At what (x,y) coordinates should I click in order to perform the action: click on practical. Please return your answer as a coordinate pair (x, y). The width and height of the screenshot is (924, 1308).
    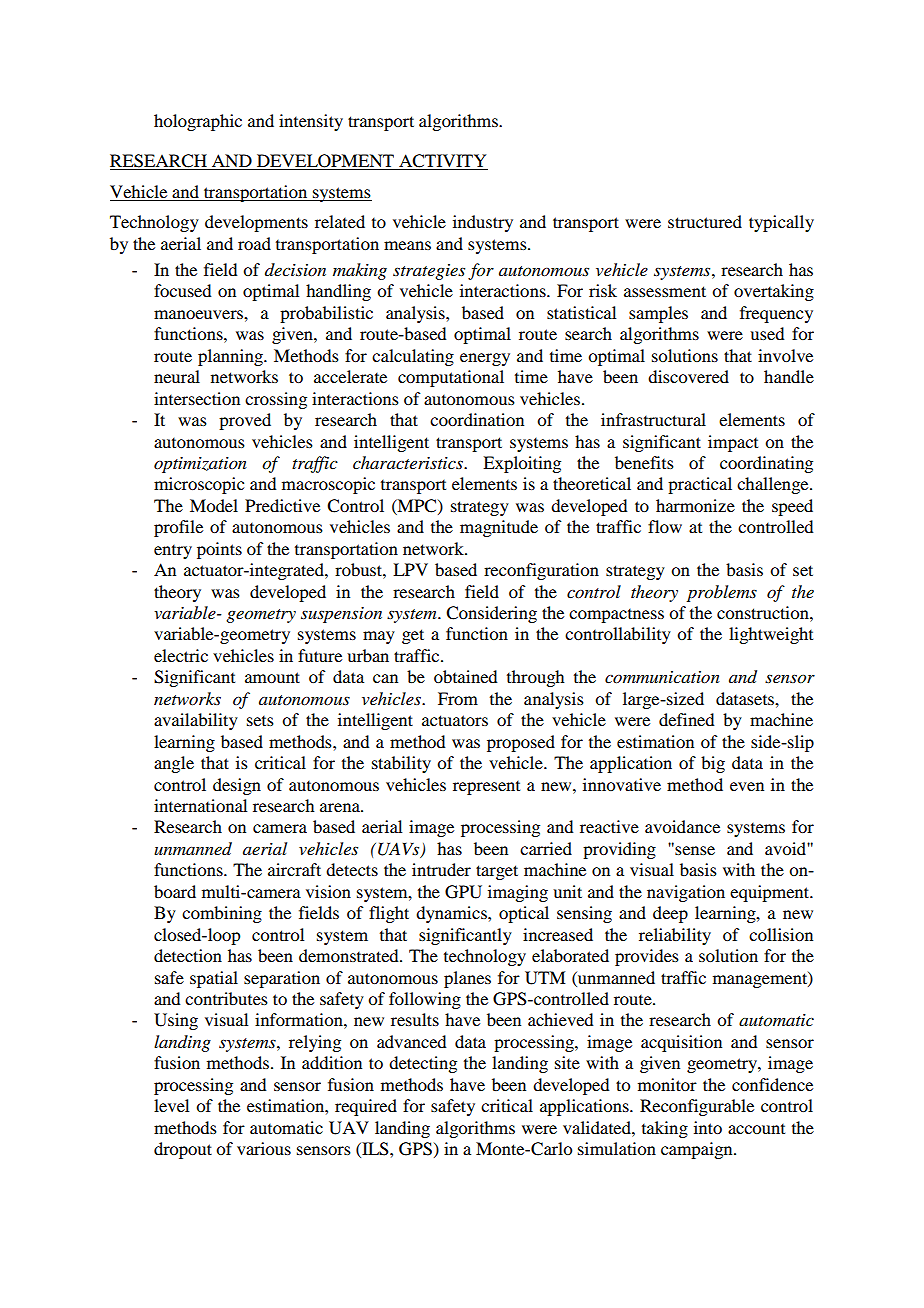
    Looking at the image, I should click on (700, 485).
